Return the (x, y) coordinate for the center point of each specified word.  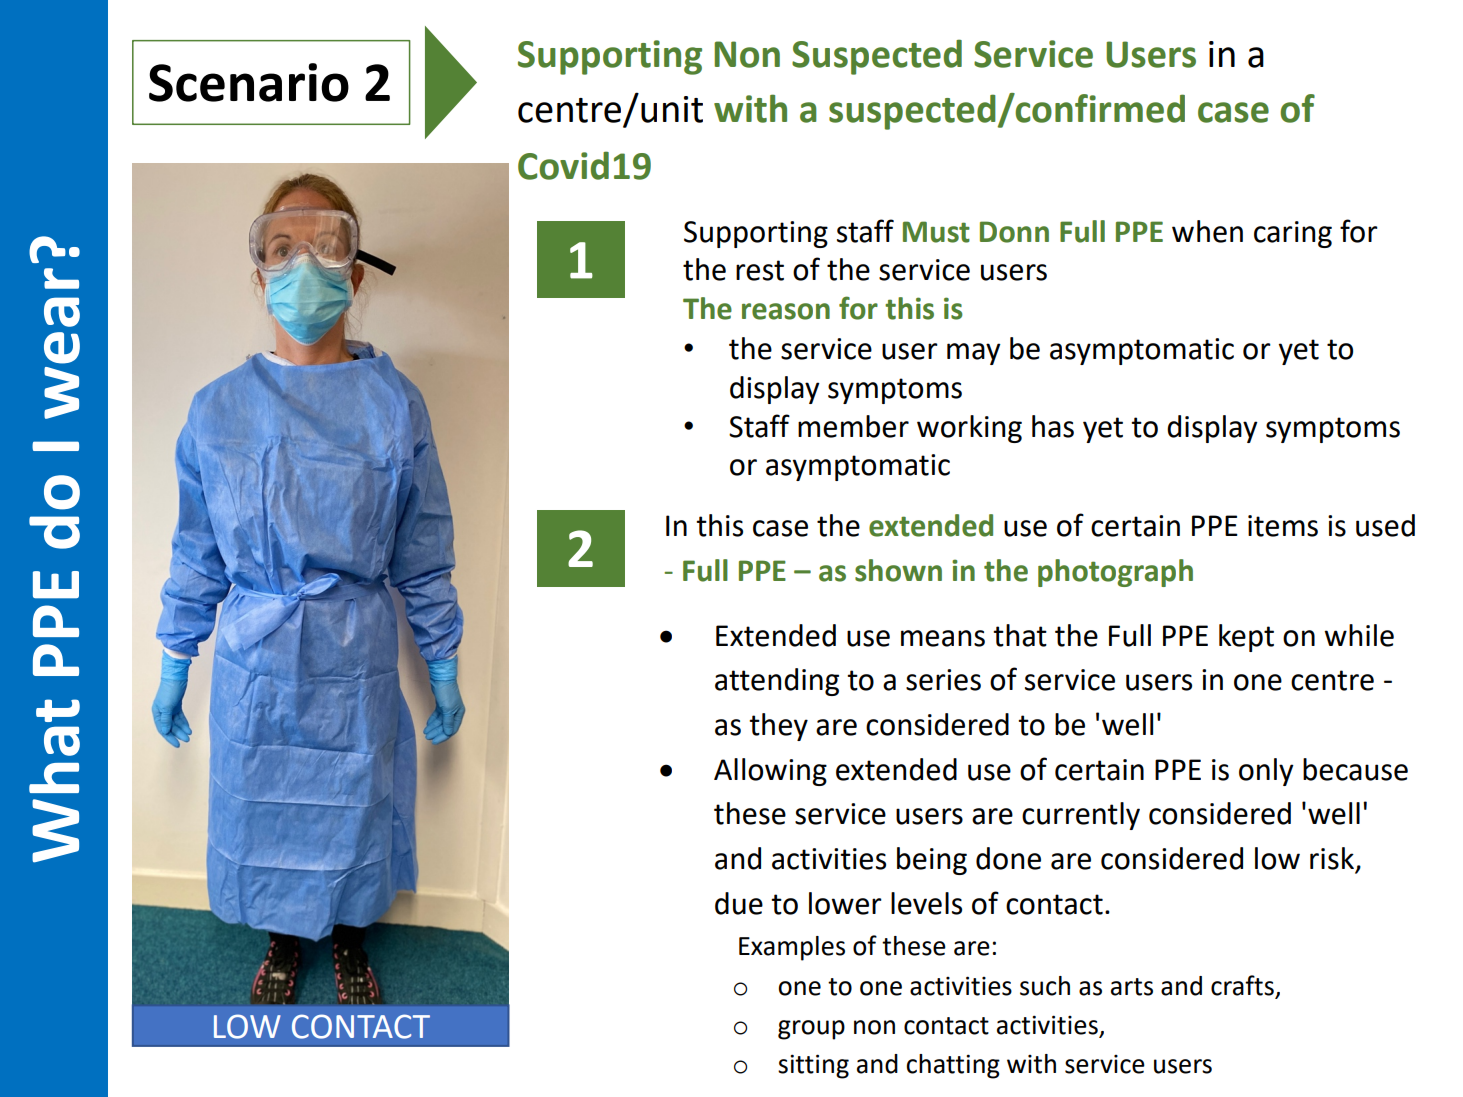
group (811, 1030)
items (1283, 526)
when (1207, 231)
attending (777, 682)
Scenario (249, 82)
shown (898, 570)
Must (936, 232)
